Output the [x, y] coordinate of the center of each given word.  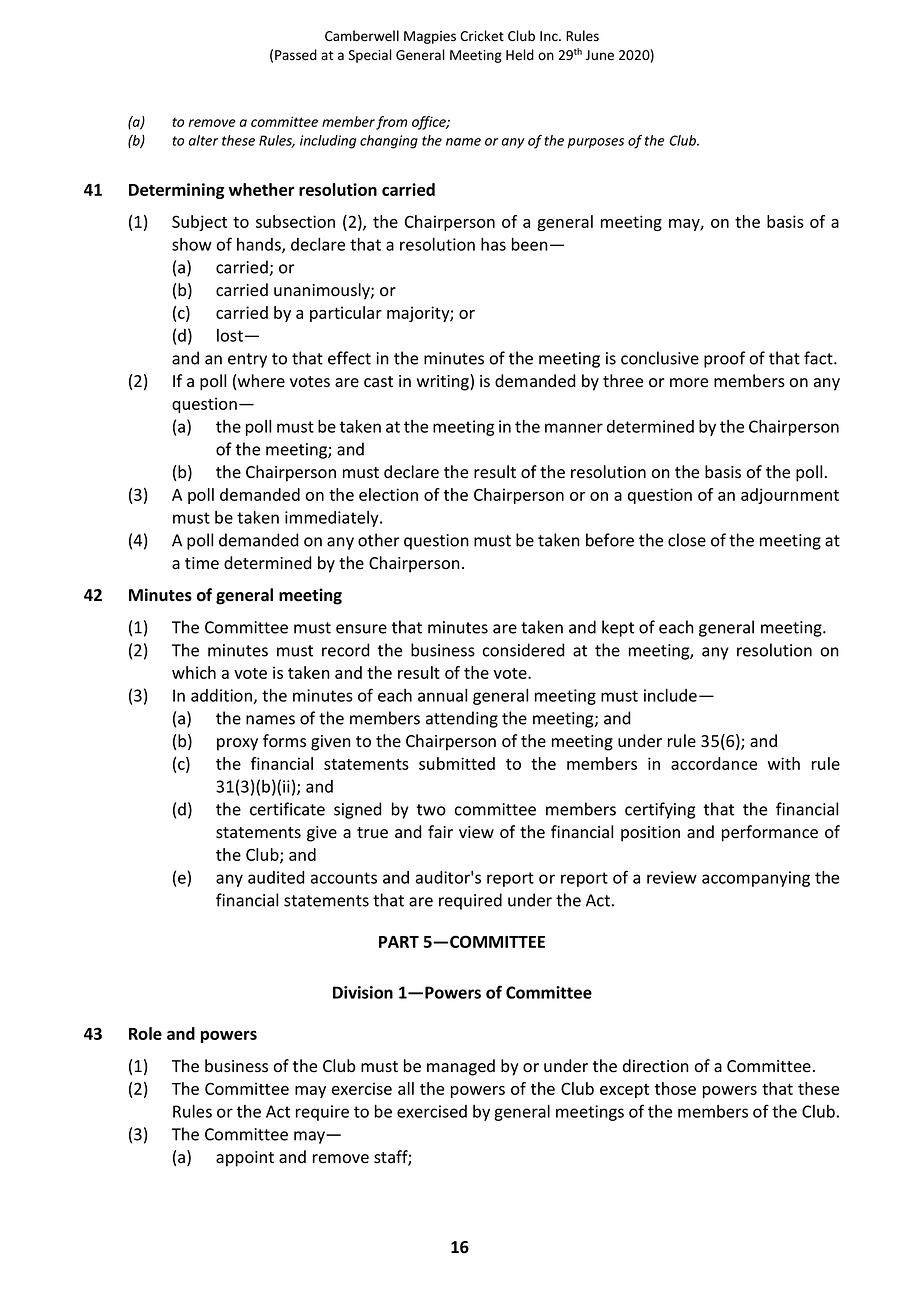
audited [276, 877]
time [202, 563]
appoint [245, 1159]
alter [203, 140]
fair [440, 832]
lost [230, 335]
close [687, 540]
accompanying [756, 879]
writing [444, 382]
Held [520, 55]
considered [524, 650]
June [600, 55]
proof [724, 359]
